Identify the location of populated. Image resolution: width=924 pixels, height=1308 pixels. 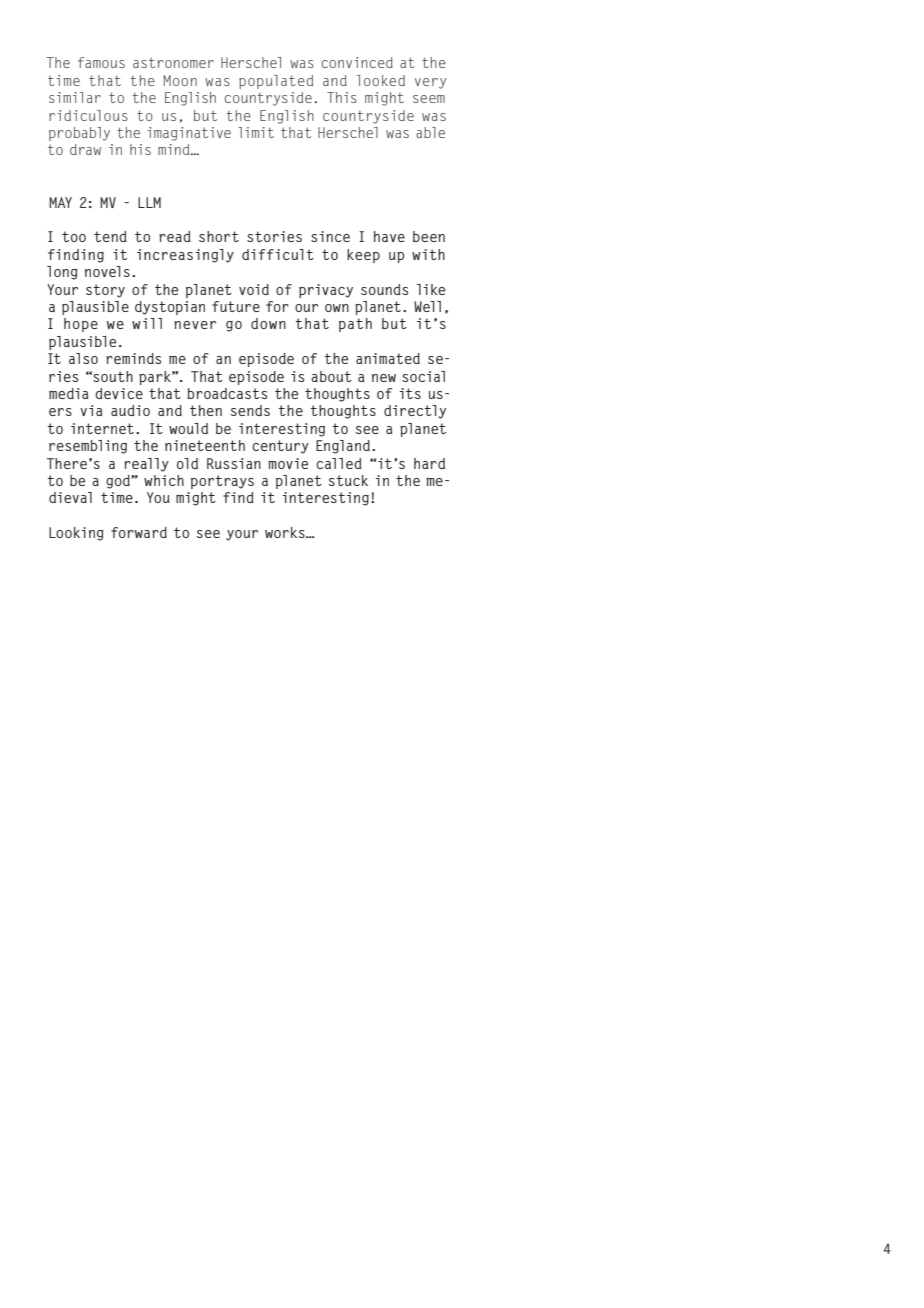
(276, 82).
